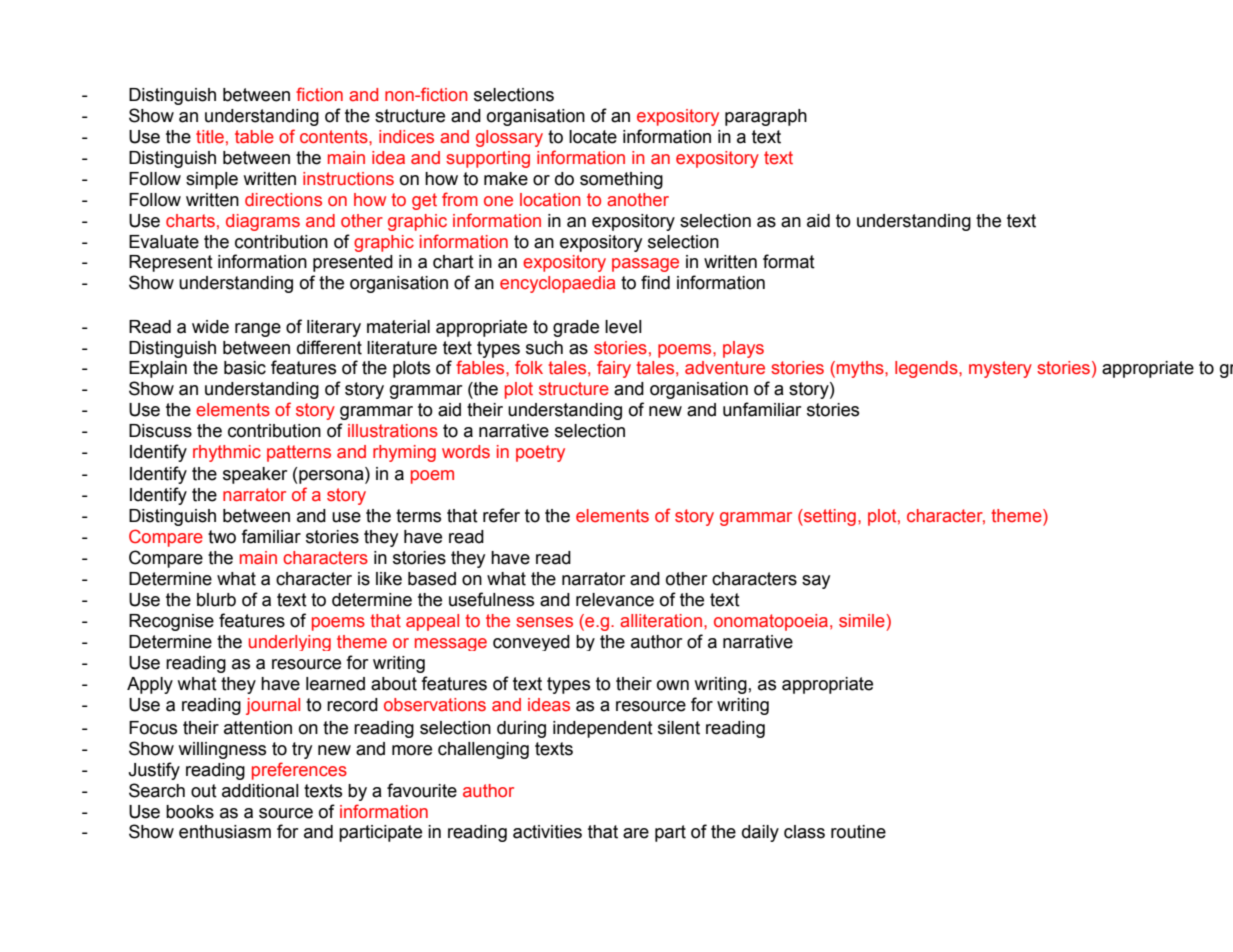 The width and height of the image is (1233, 952). What do you see at coordinates (245, 368) in the image?
I see `basic` at bounding box center [245, 368].
